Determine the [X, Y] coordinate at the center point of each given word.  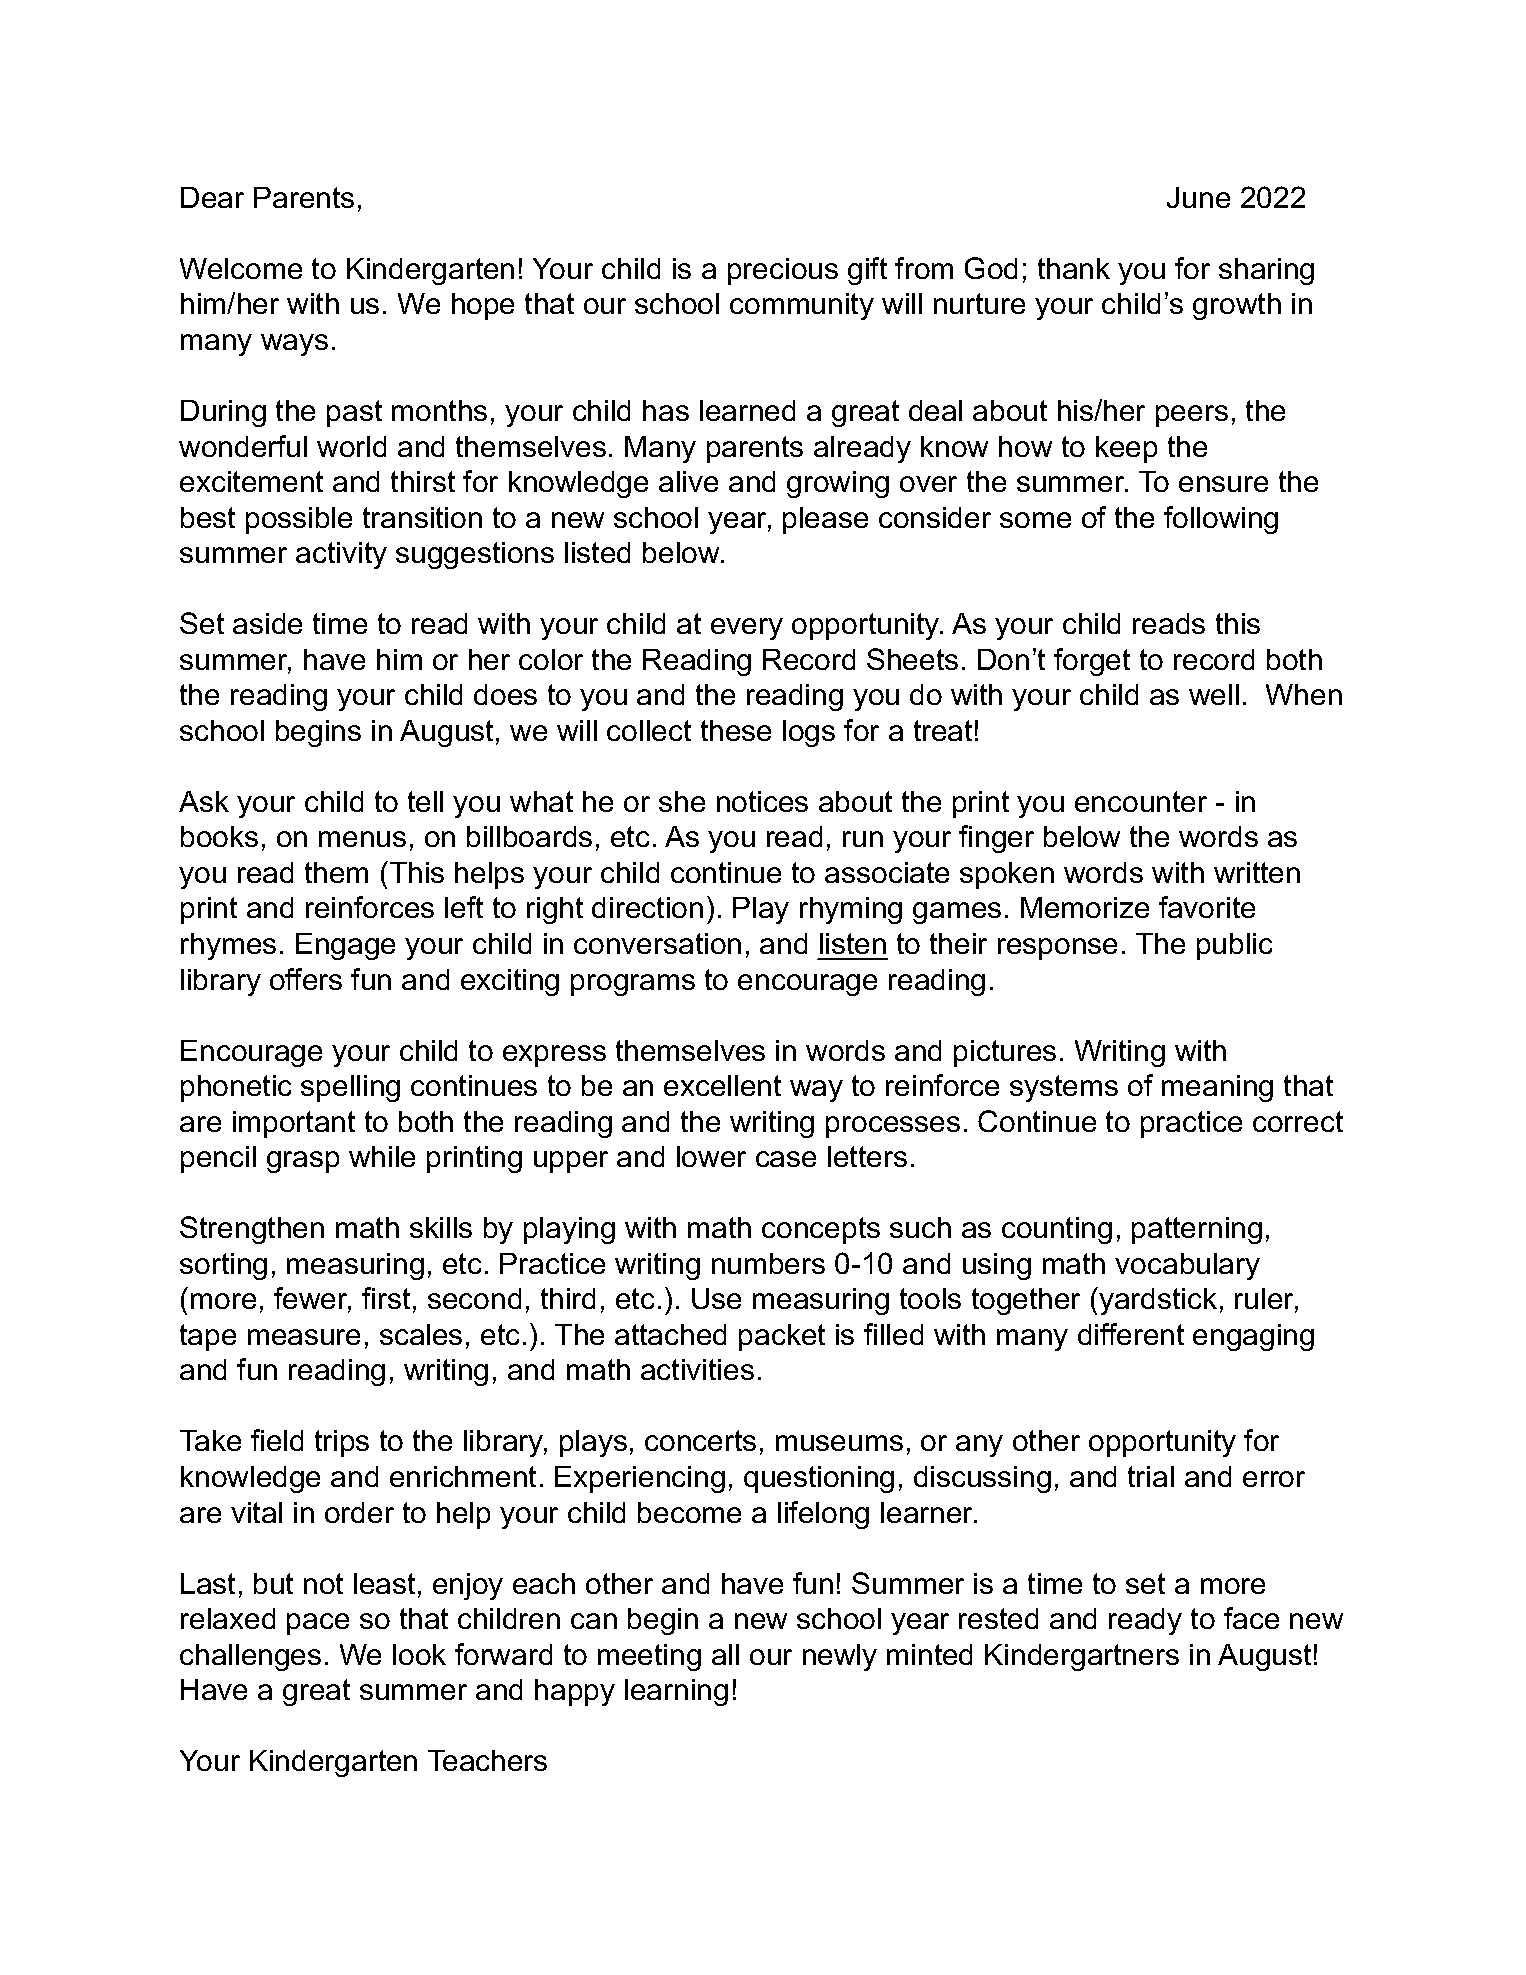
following [1221, 520]
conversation [657, 943]
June [1198, 197]
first [386, 1298]
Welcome [241, 268]
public [1234, 946]
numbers [768, 1263]
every [747, 629]
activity [341, 555]
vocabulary [1187, 1266]
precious [783, 271]
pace [318, 1624]
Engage [345, 946]
